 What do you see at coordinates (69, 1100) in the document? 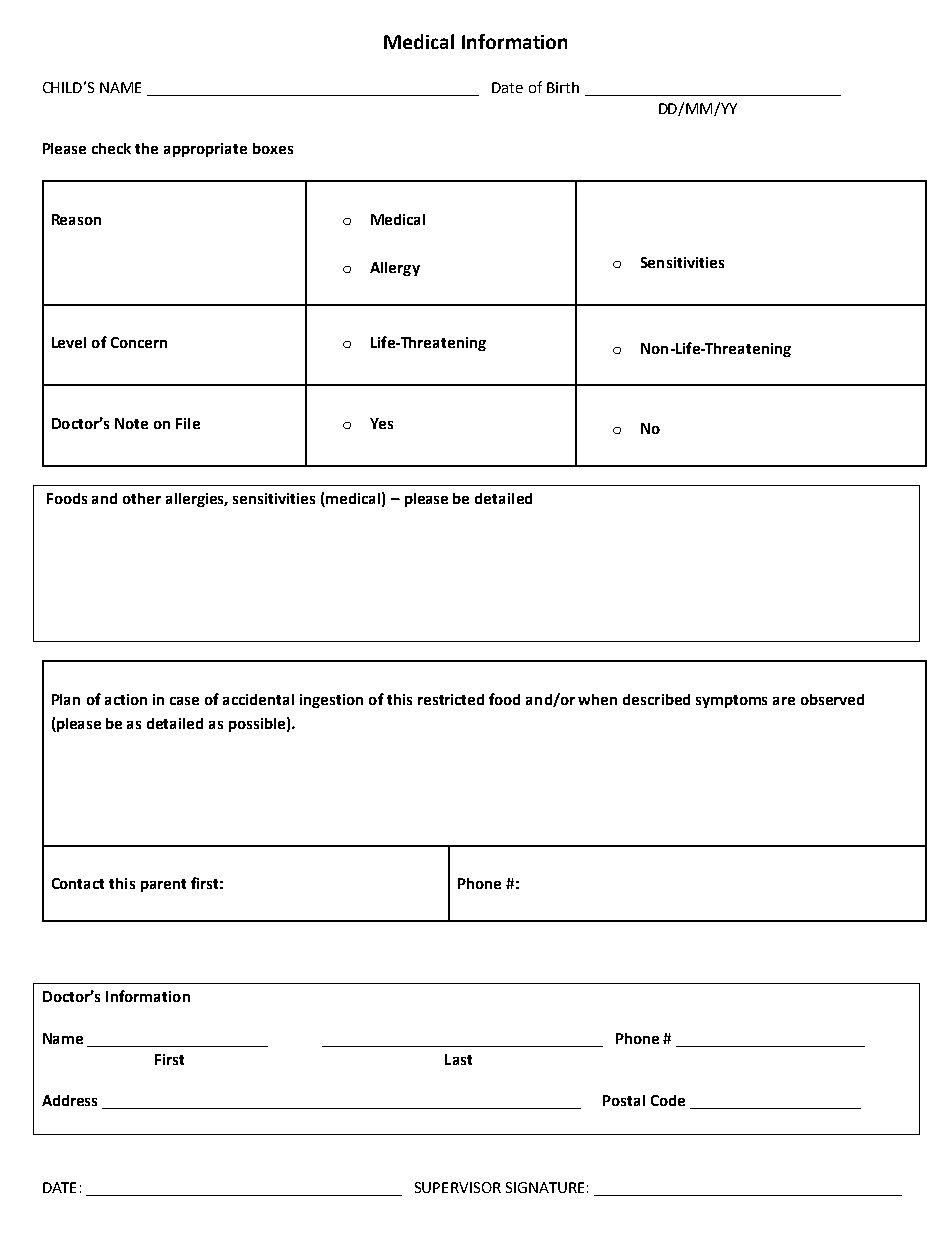
I see `Address` at bounding box center [69, 1100].
